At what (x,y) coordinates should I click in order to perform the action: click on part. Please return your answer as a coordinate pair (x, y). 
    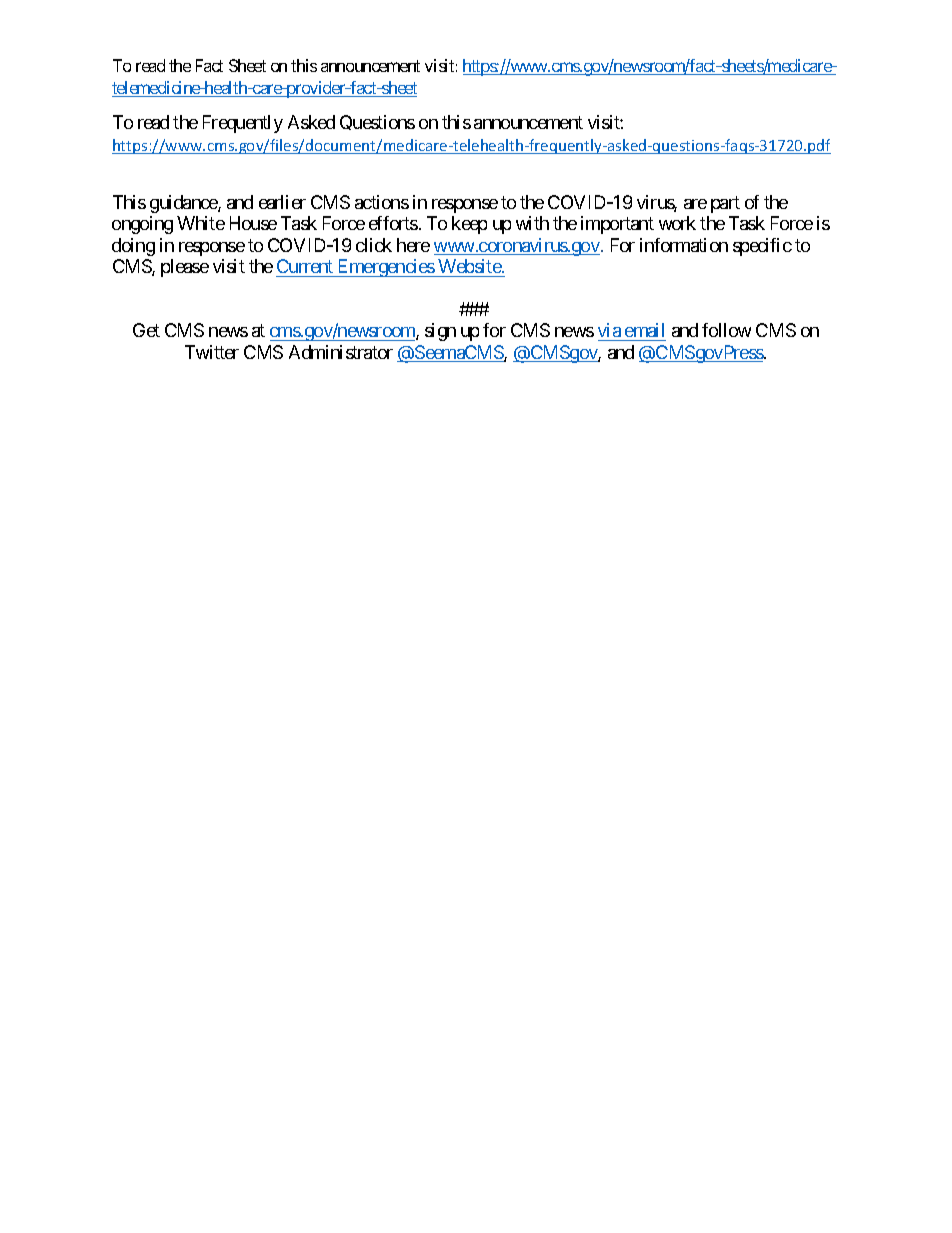
    Looking at the image, I should click on (725, 204).
